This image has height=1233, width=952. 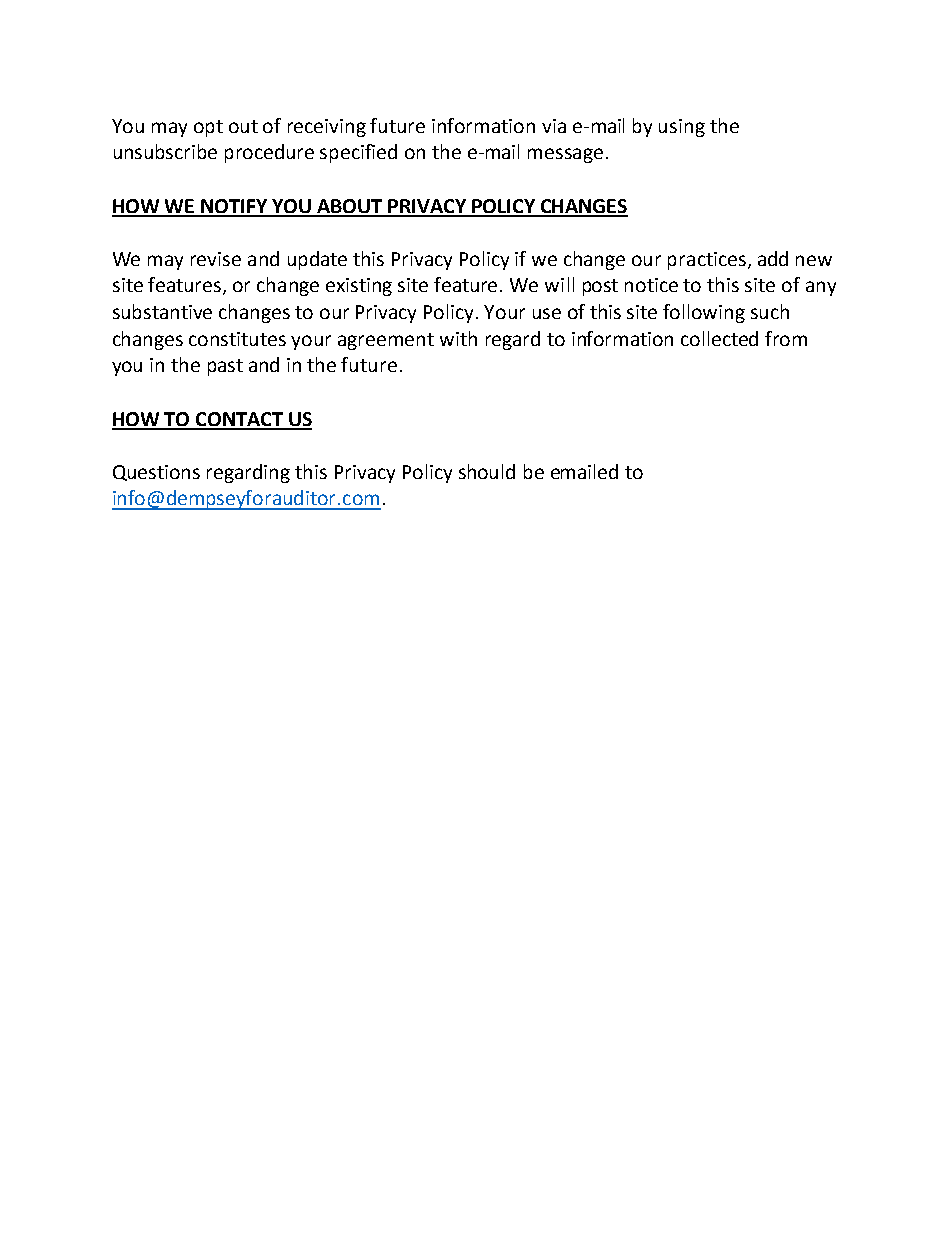 I want to click on from, so click(x=786, y=338).
